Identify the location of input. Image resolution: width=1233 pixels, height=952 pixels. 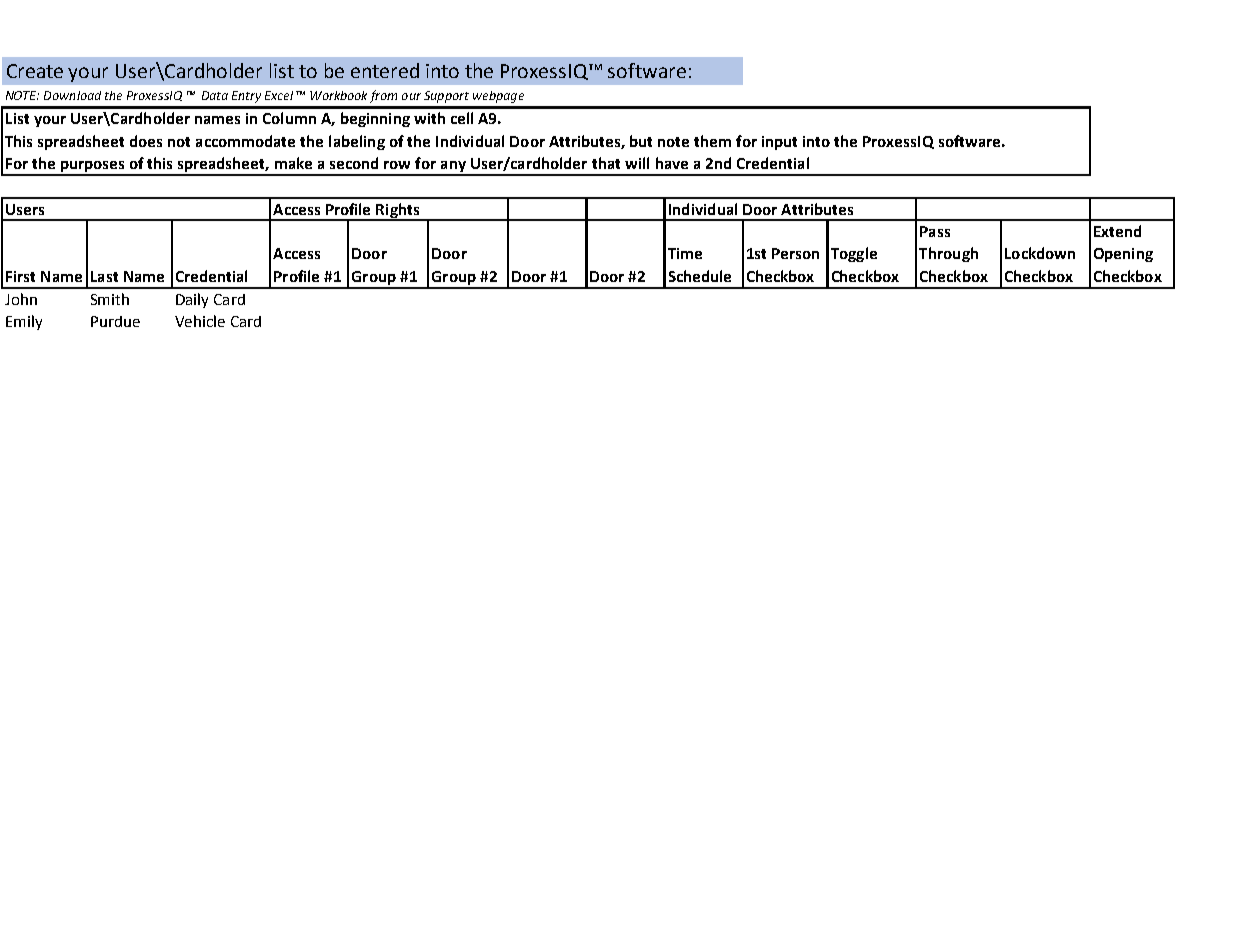
(779, 143).
